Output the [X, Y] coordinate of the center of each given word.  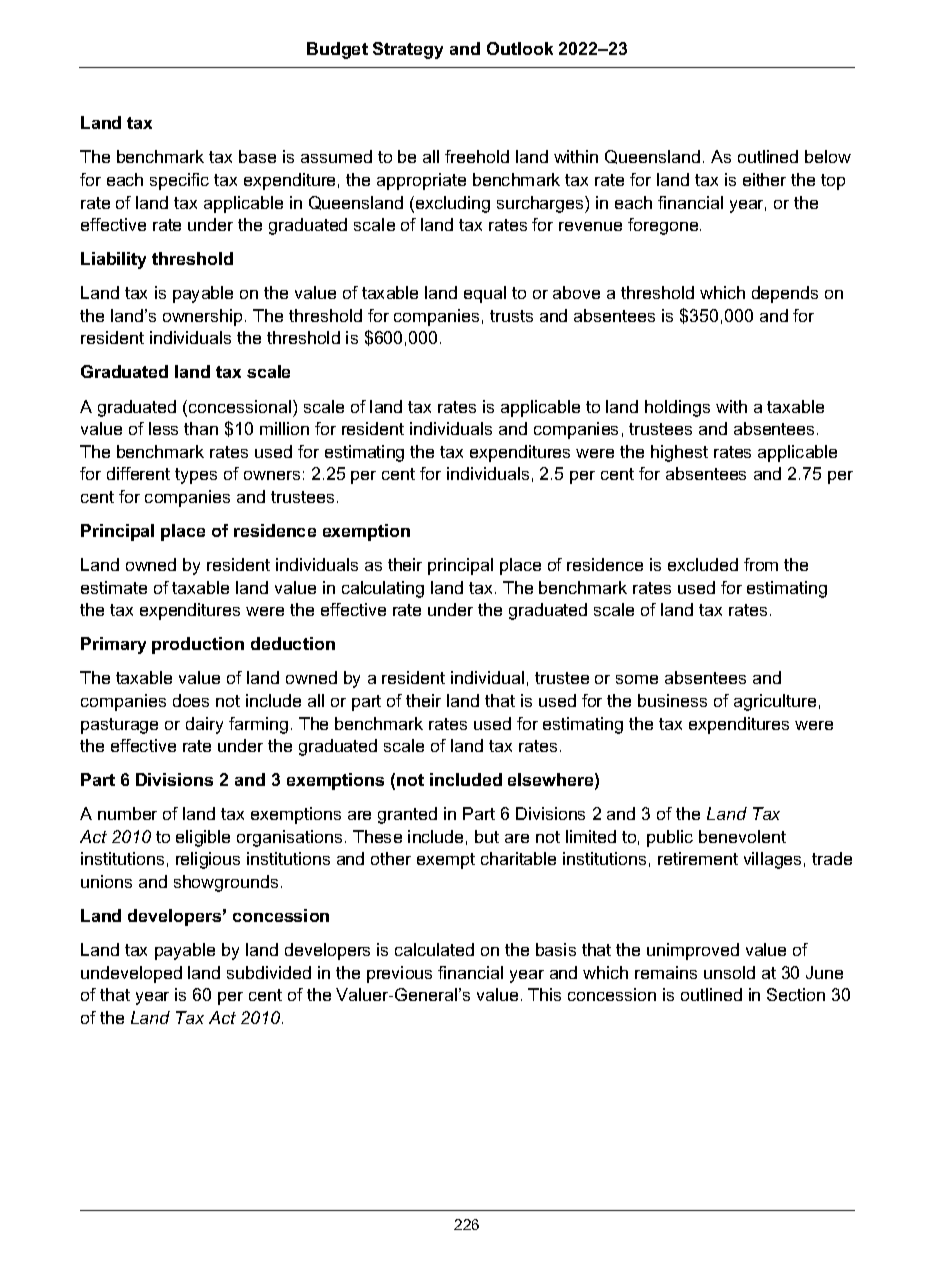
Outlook [520, 48]
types [196, 476]
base [257, 156]
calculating [383, 589]
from [761, 564]
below [828, 156]
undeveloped [131, 974]
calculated [434, 949]
